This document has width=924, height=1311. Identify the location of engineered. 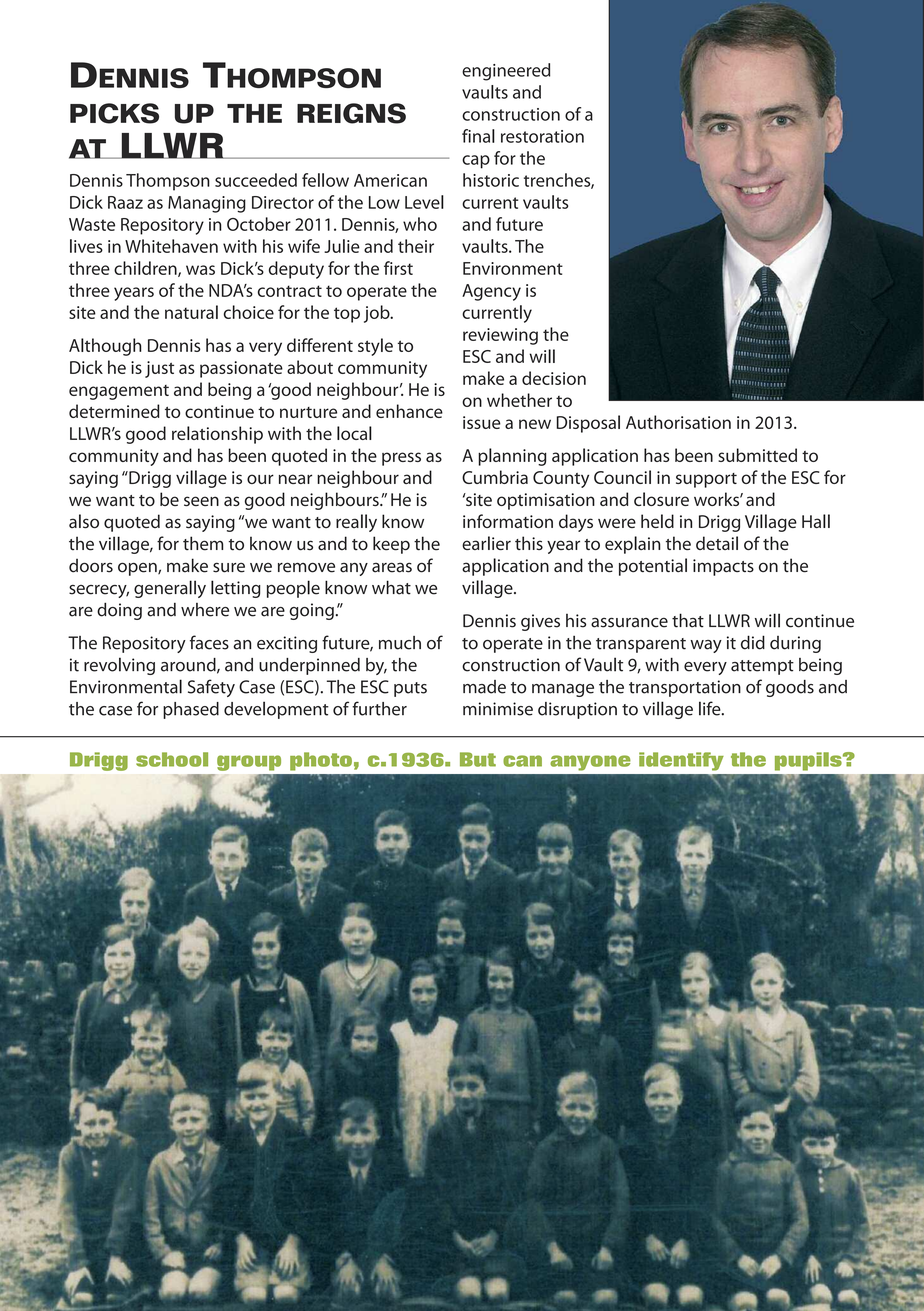
(506, 72).
